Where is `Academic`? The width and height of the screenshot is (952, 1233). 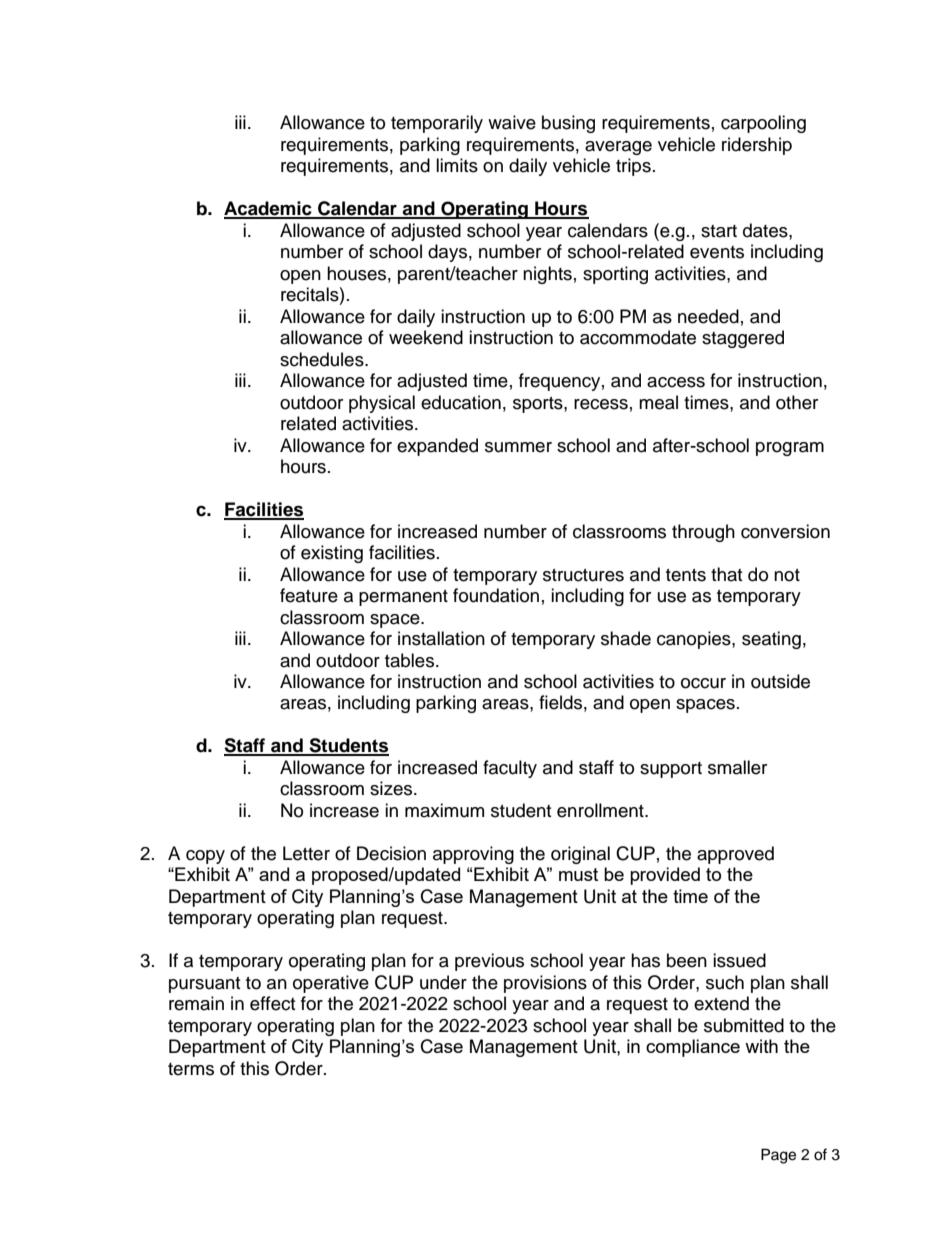
Academic is located at coordinates (269, 209).
